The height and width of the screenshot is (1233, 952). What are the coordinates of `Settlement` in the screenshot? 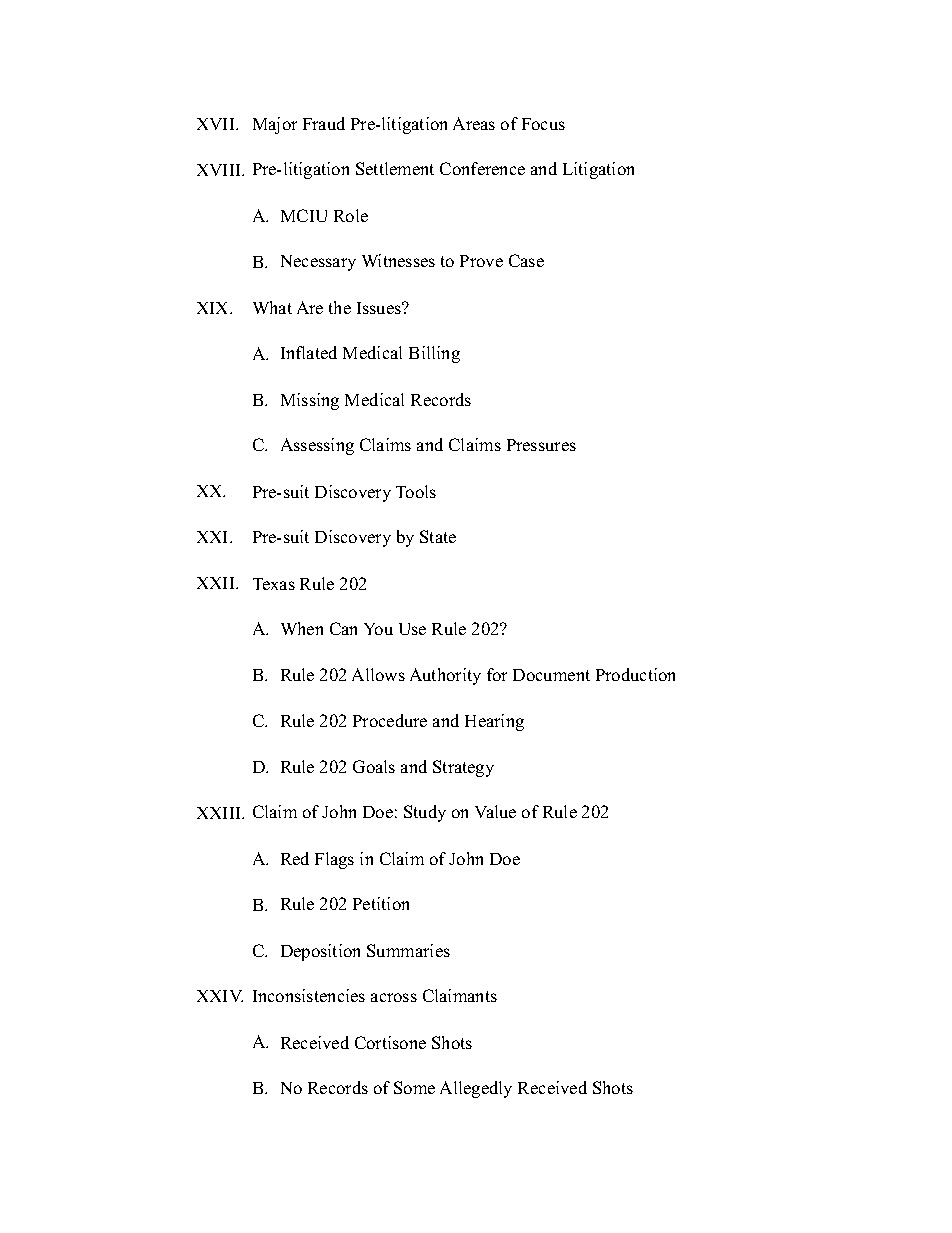 It's located at (395, 168).
